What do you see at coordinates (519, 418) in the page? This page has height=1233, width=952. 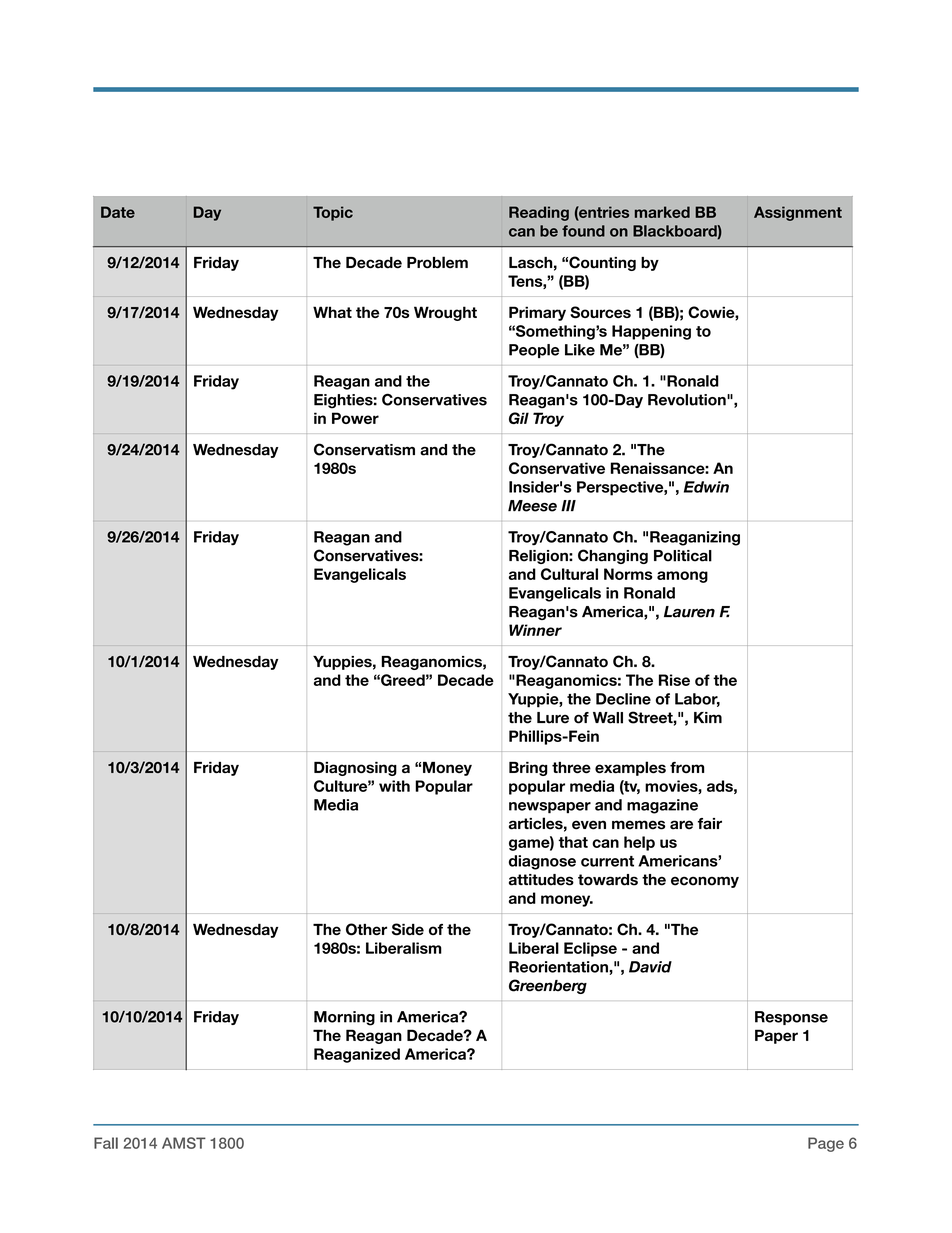 I see `Gil` at bounding box center [519, 418].
